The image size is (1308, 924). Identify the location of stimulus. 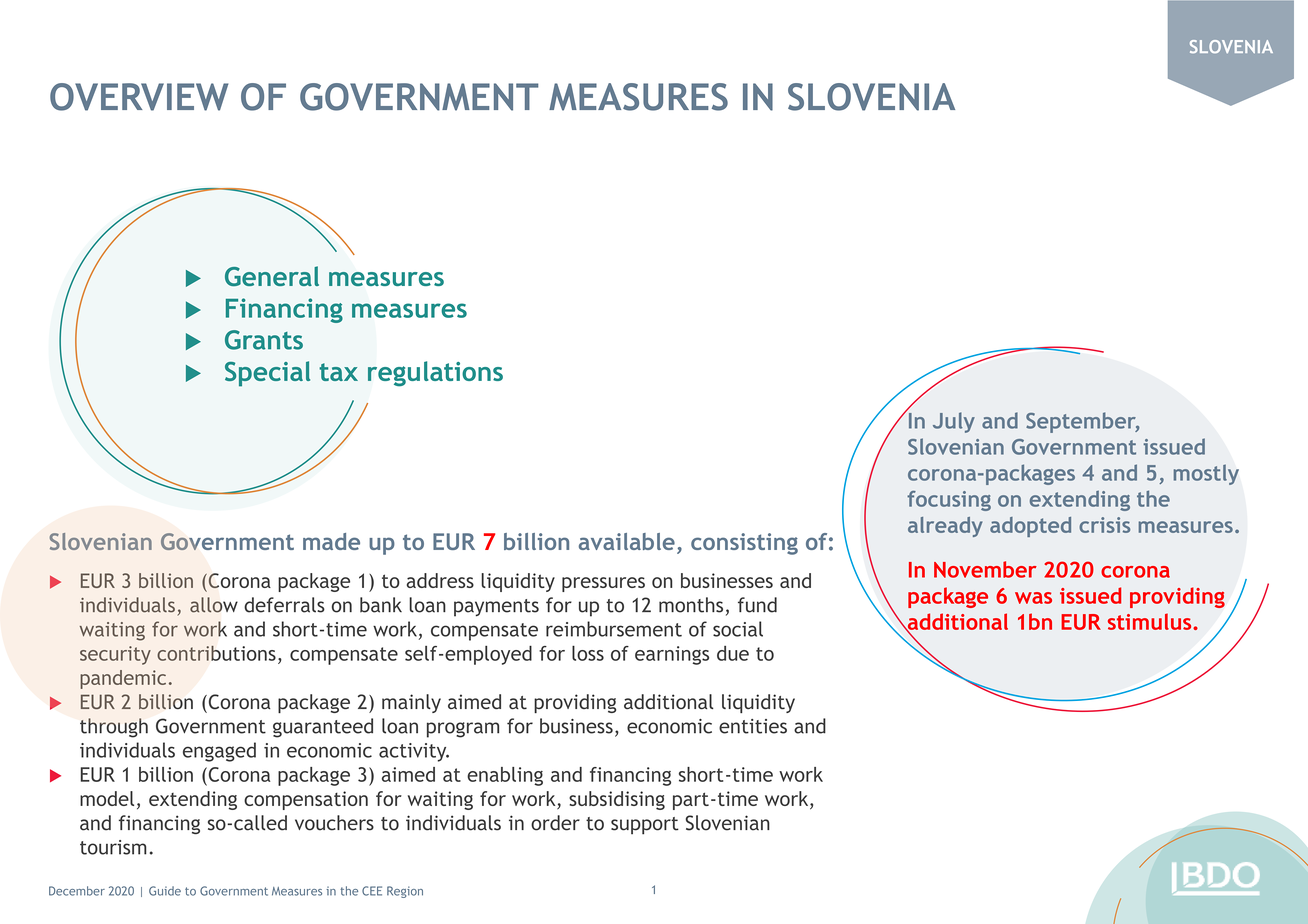
(1151, 621).
